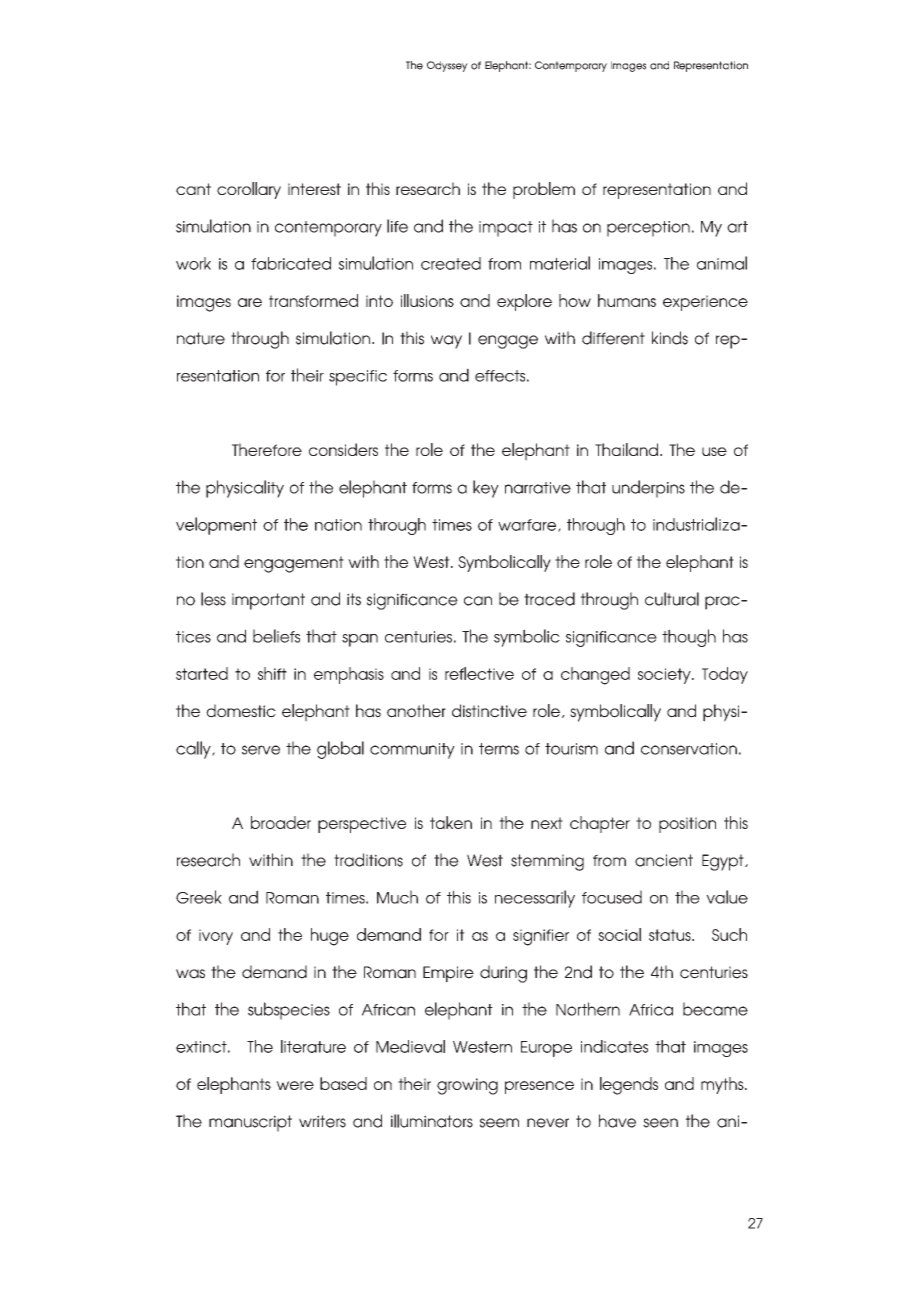  What do you see at coordinates (272, 673) in the page?
I see `shift` at bounding box center [272, 673].
